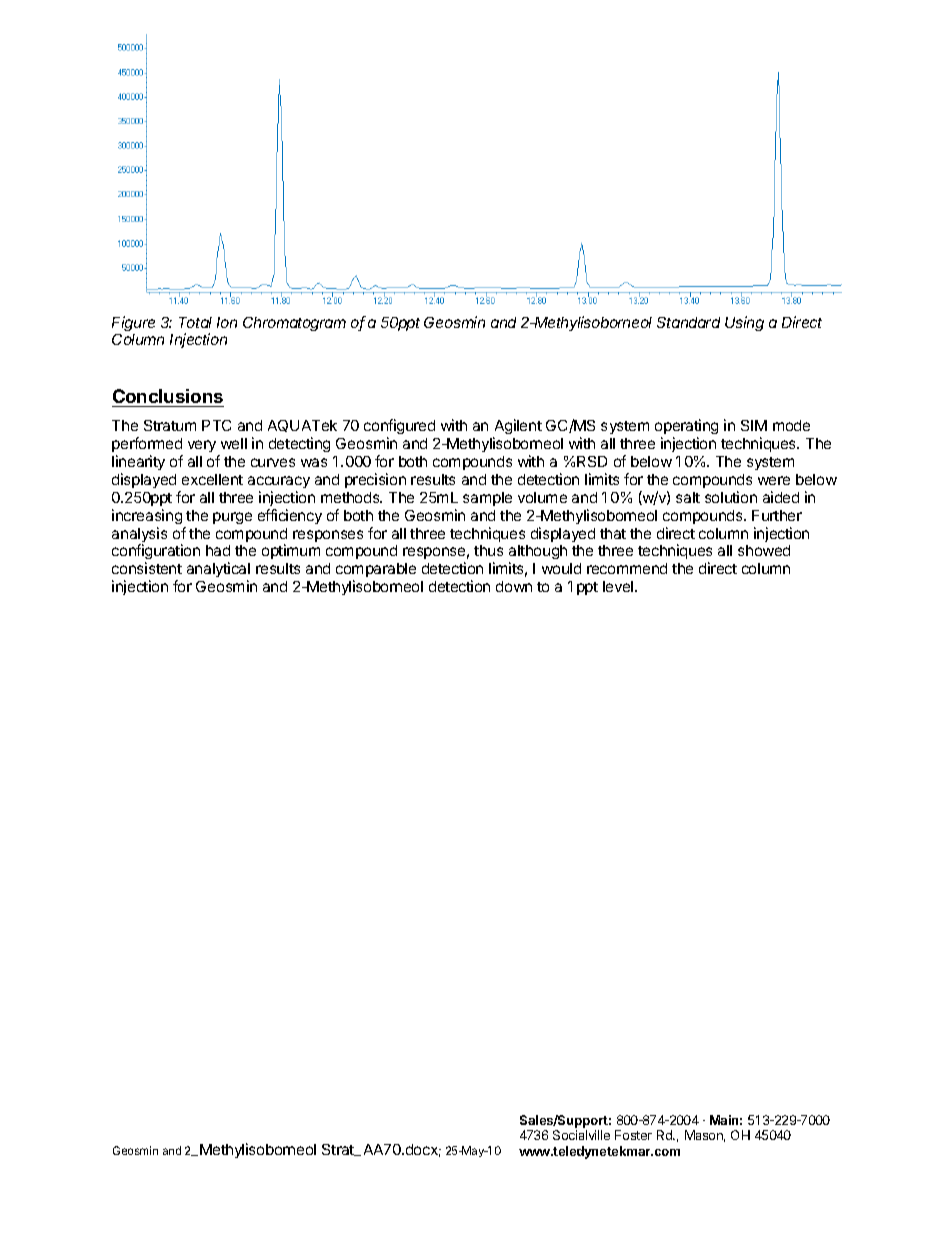  What do you see at coordinates (627, 568) in the screenshot?
I see `recommend` at bounding box center [627, 568].
